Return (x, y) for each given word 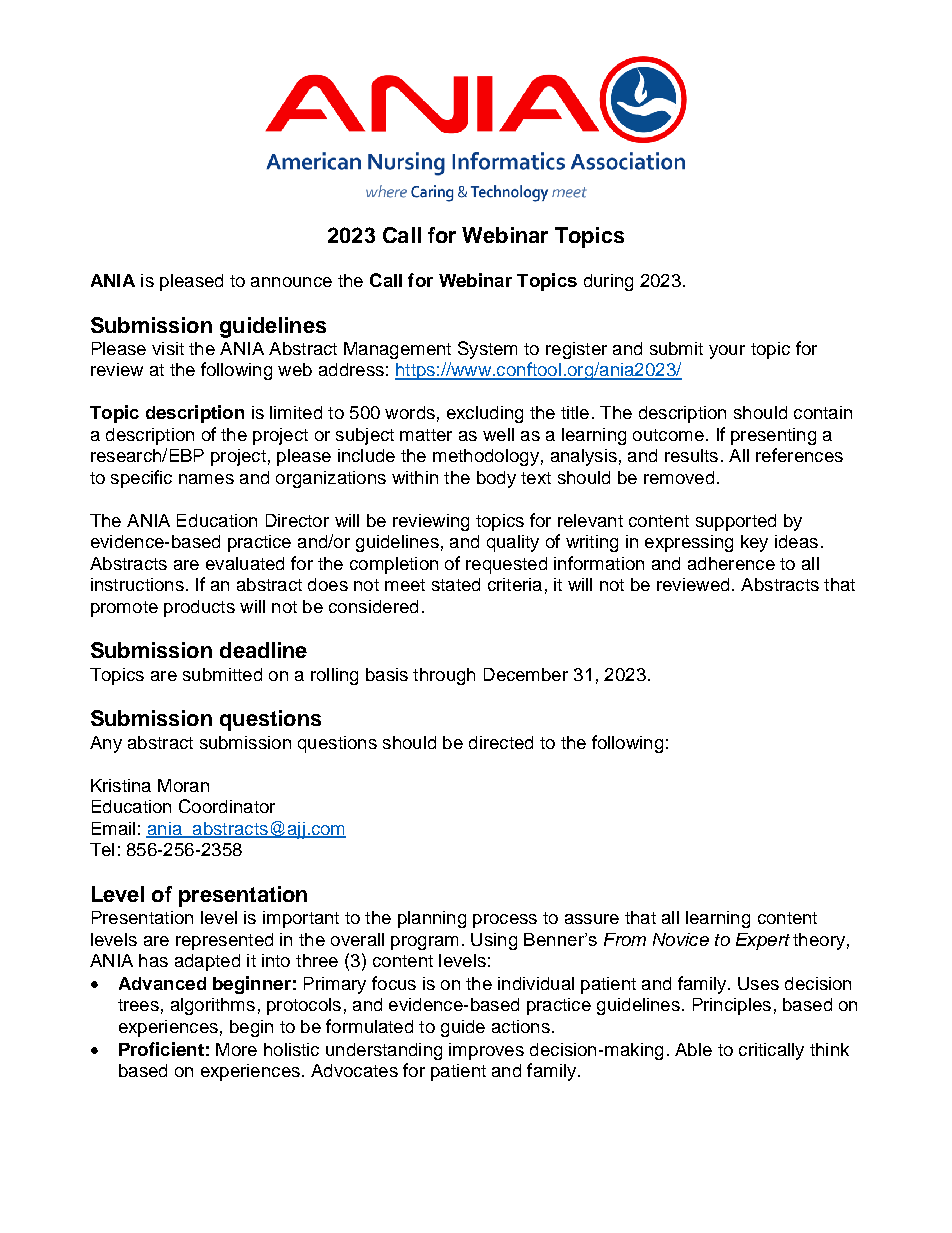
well (498, 434)
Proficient (161, 1049)
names (206, 479)
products (199, 608)
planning (432, 919)
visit (168, 348)
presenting (773, 436)
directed (501, 742)
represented (224, 941)
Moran (183, 785)
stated (456, 584)
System (487, 350)
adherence (731, 563)
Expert (763, 941)
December (526, 674)
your (727, 352)
